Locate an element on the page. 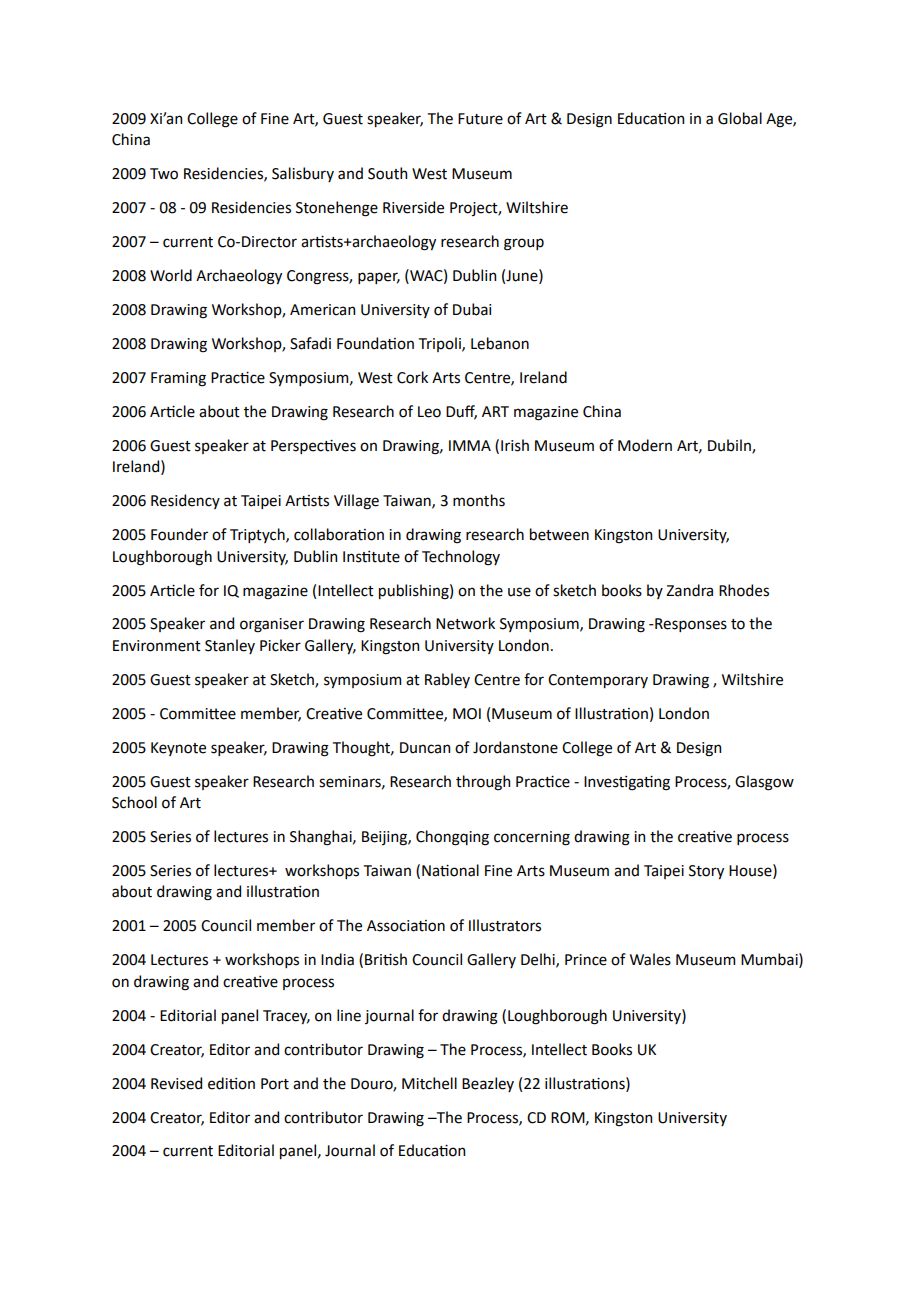  Future is located at coordinates (480, 119).
